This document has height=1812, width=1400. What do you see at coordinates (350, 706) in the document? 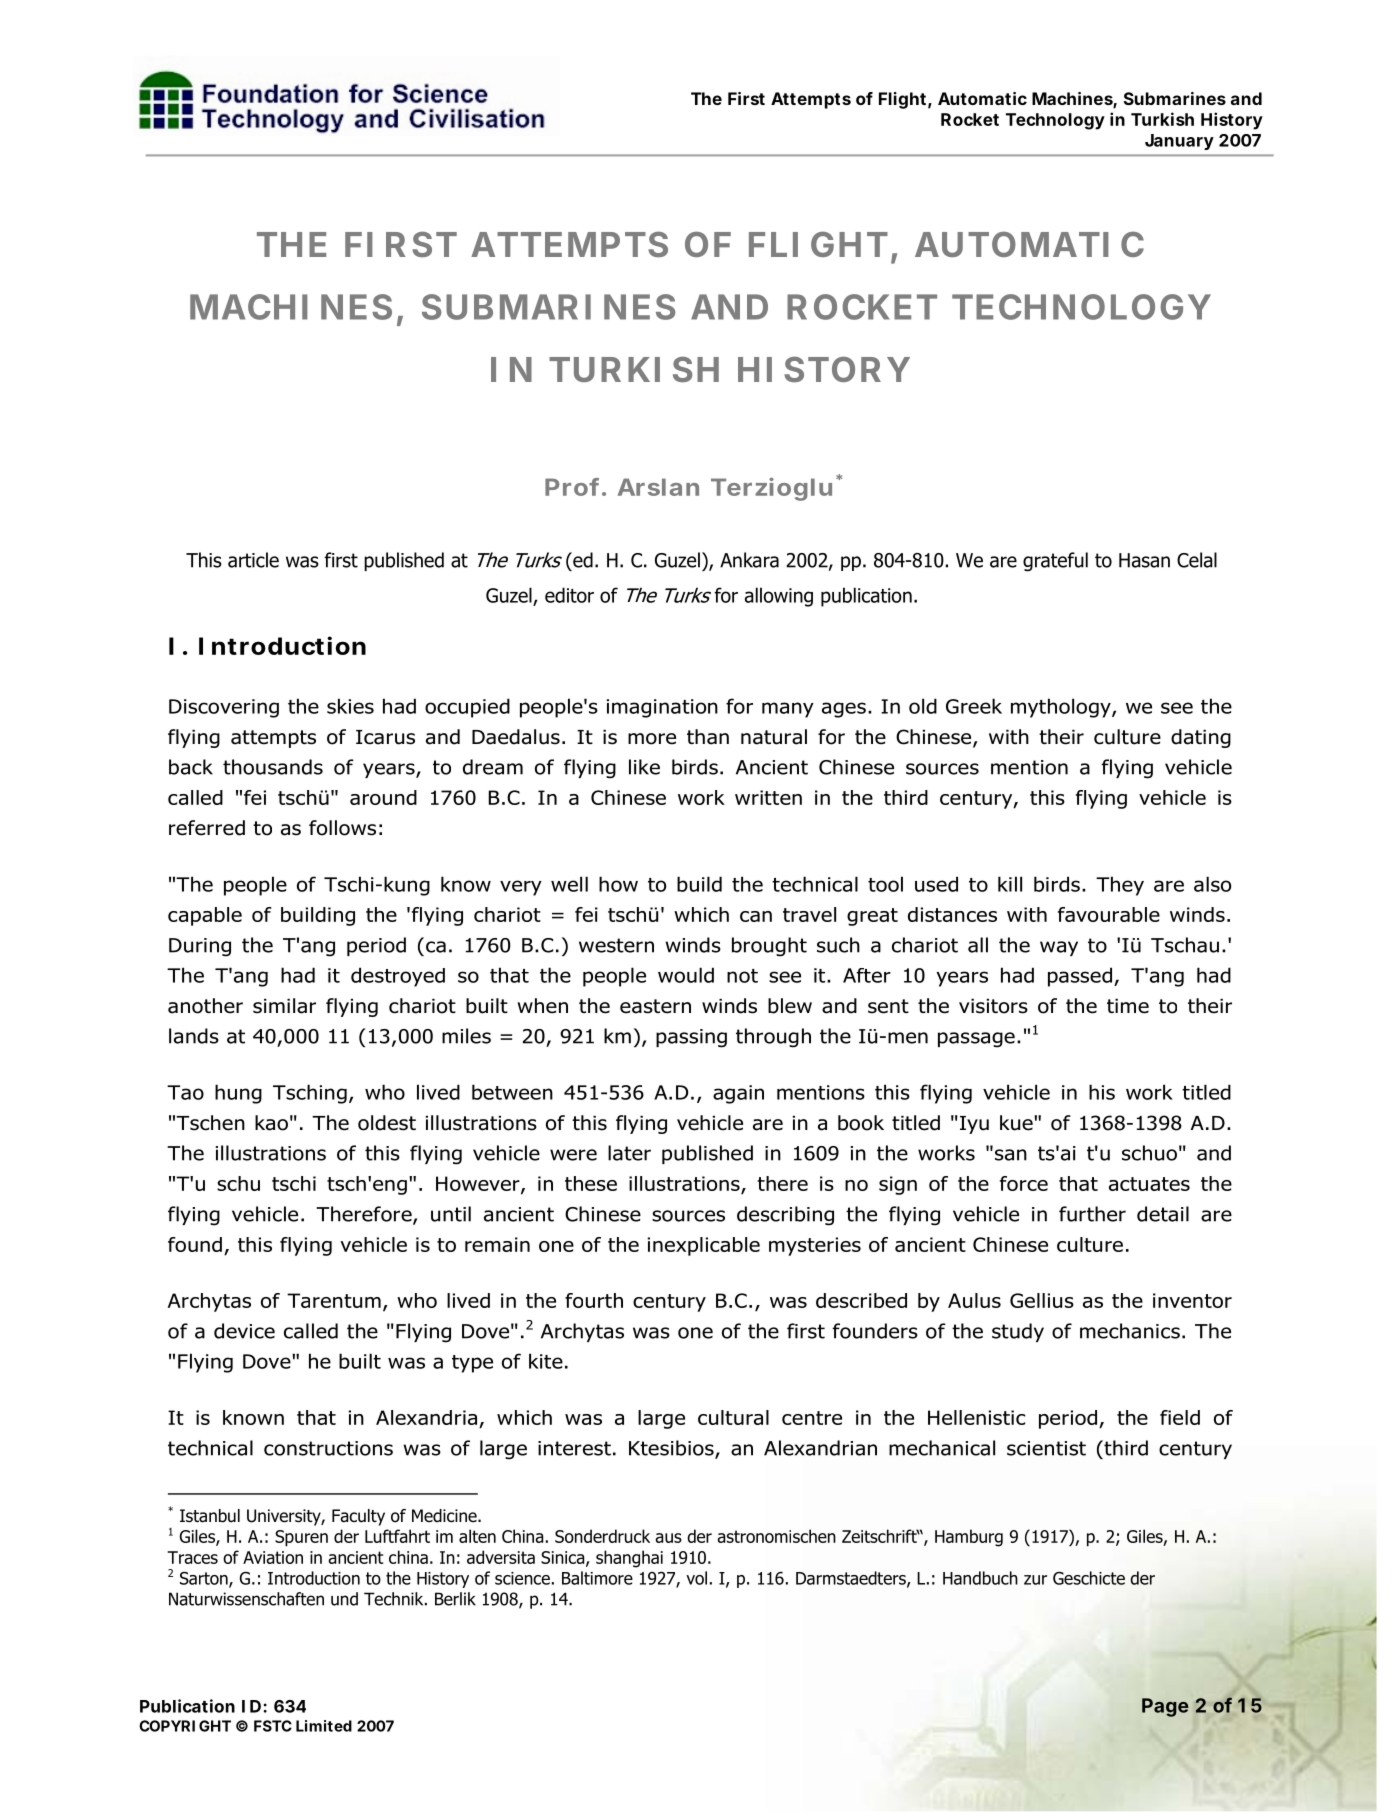
I see `skies` at bounding box center [350, 706].
